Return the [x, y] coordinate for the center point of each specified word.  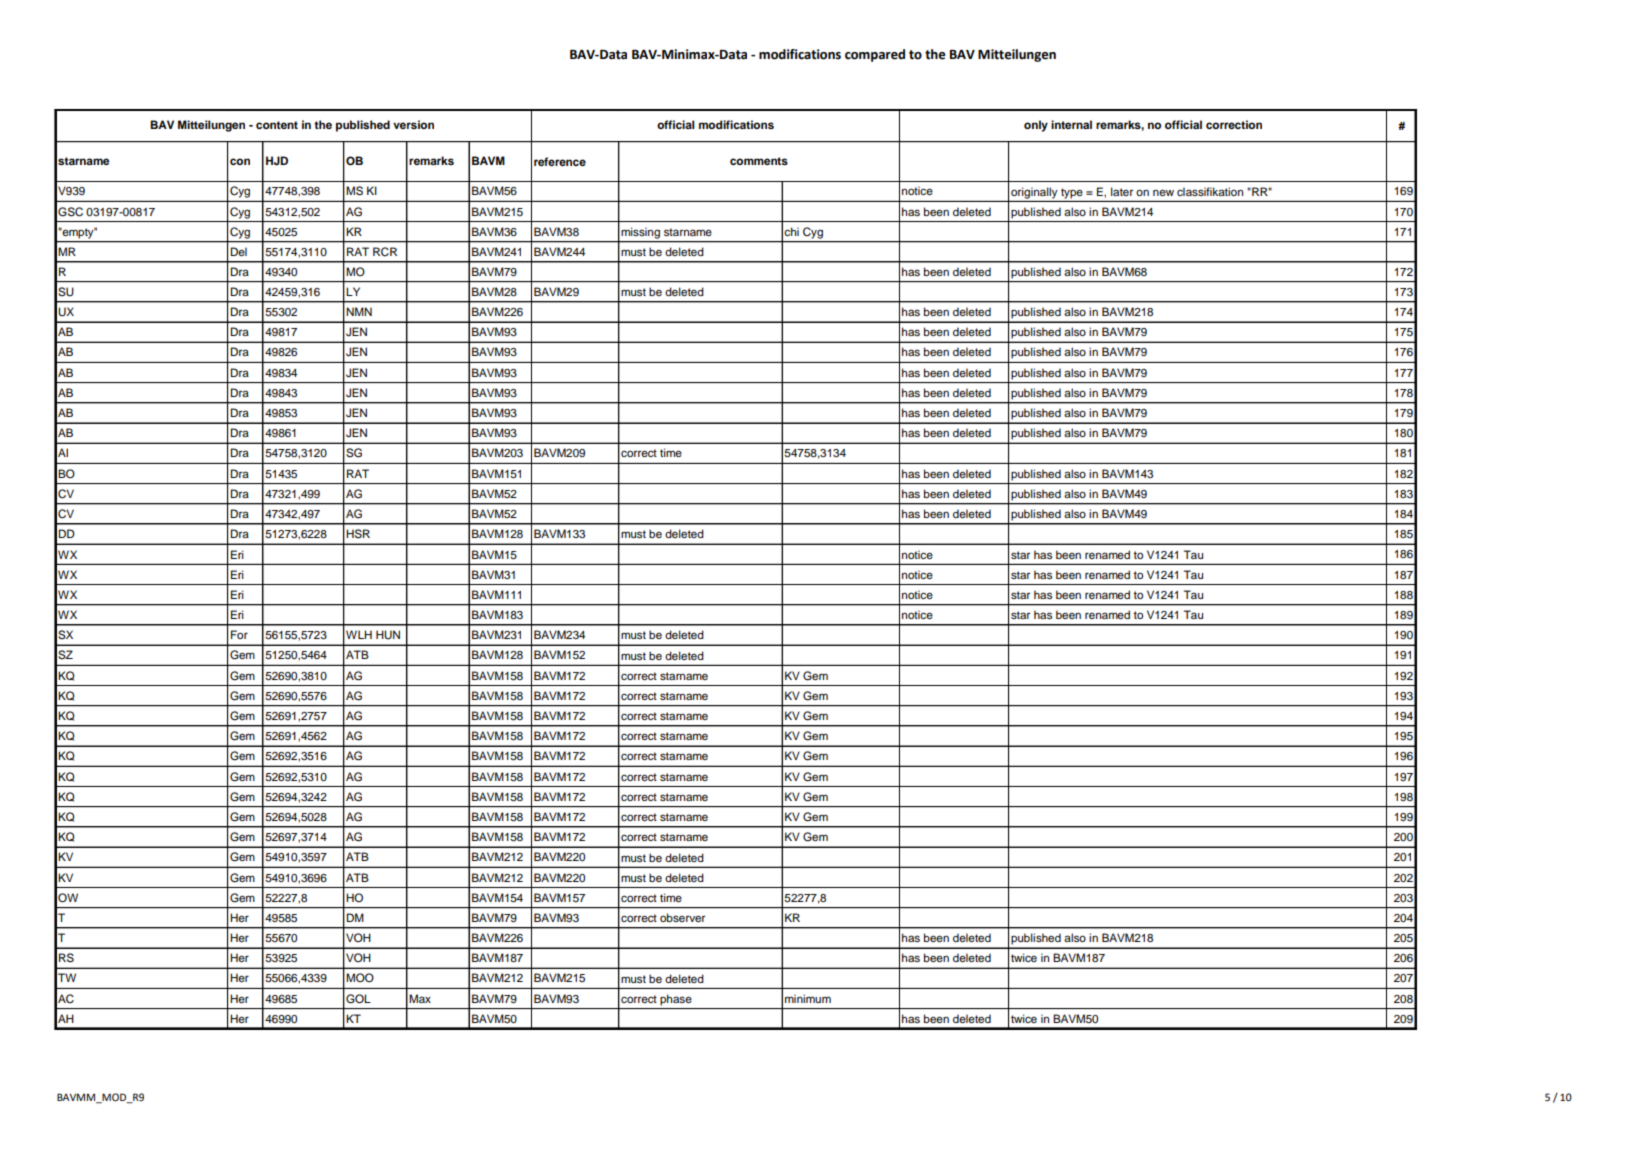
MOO [360, 977]
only [1036, 126]
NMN [359, 311]
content [277, 125]
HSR [358, 534]
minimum [808, 998]
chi [791, 231]
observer [682, 917]
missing [640, 233]
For [239, 634]
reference [560, 161]
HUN [388, 635]
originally [1033, 194]
